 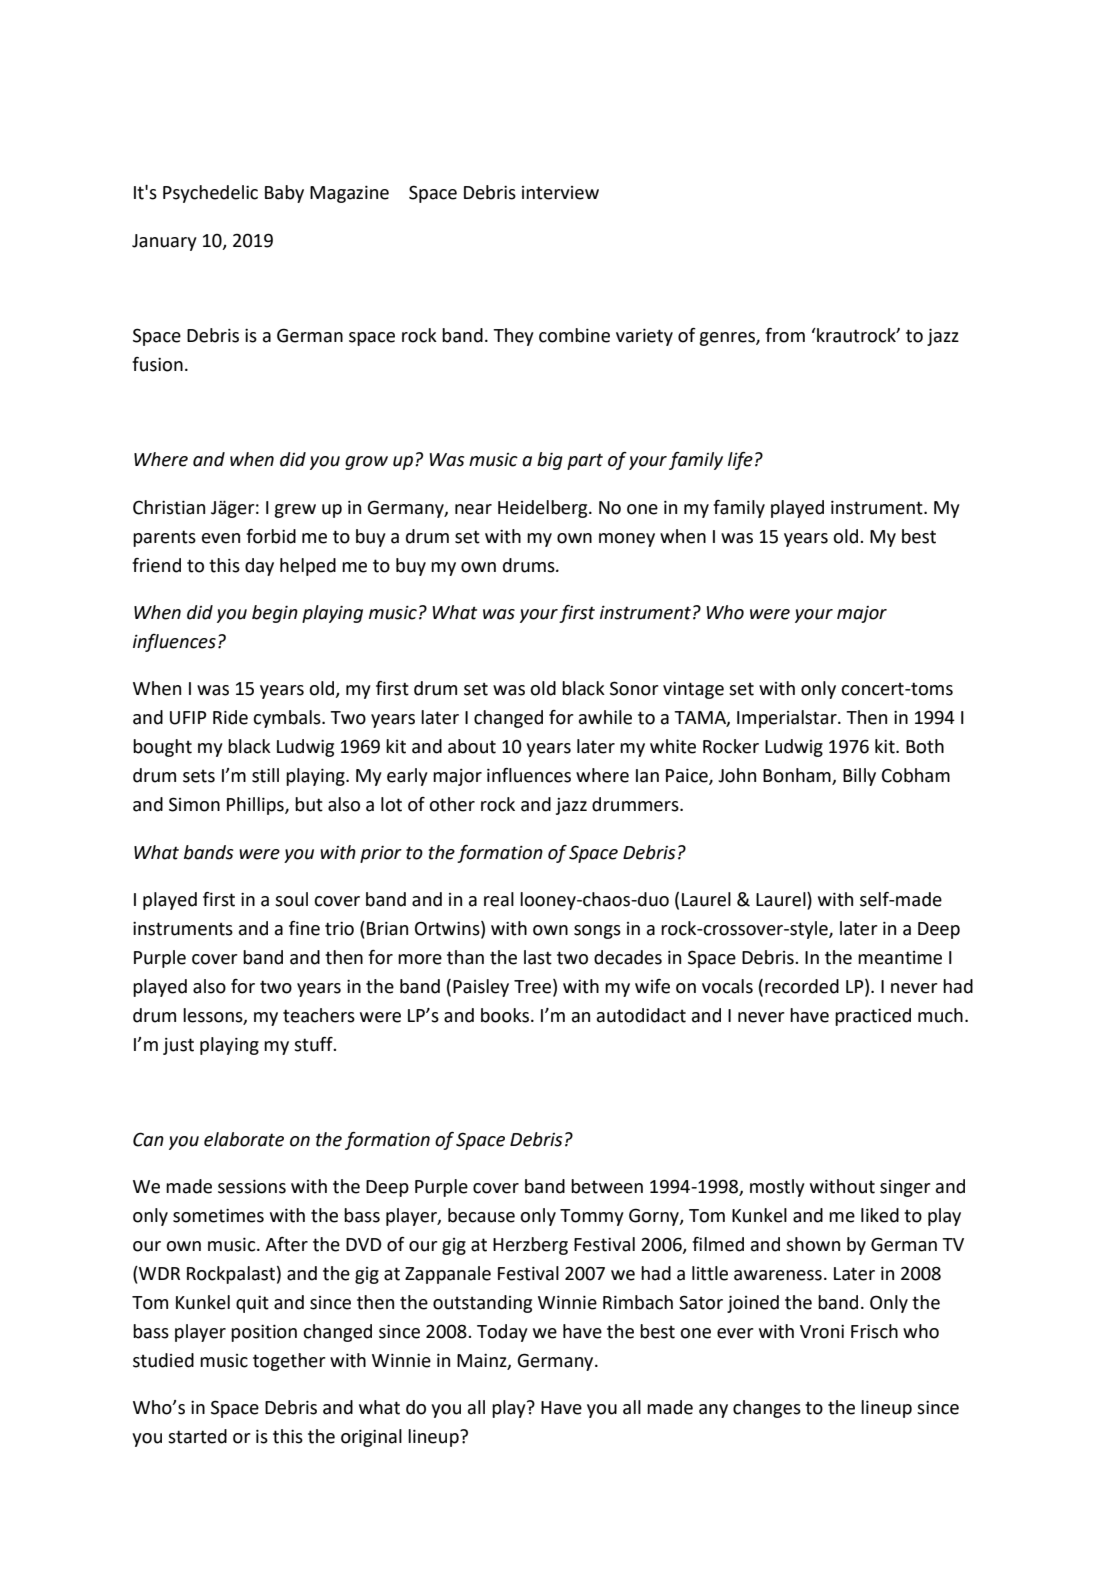 What do you see at coordinates (560, 193) in the screenshot?
I see `interview` at bounding box center [560, 193].
